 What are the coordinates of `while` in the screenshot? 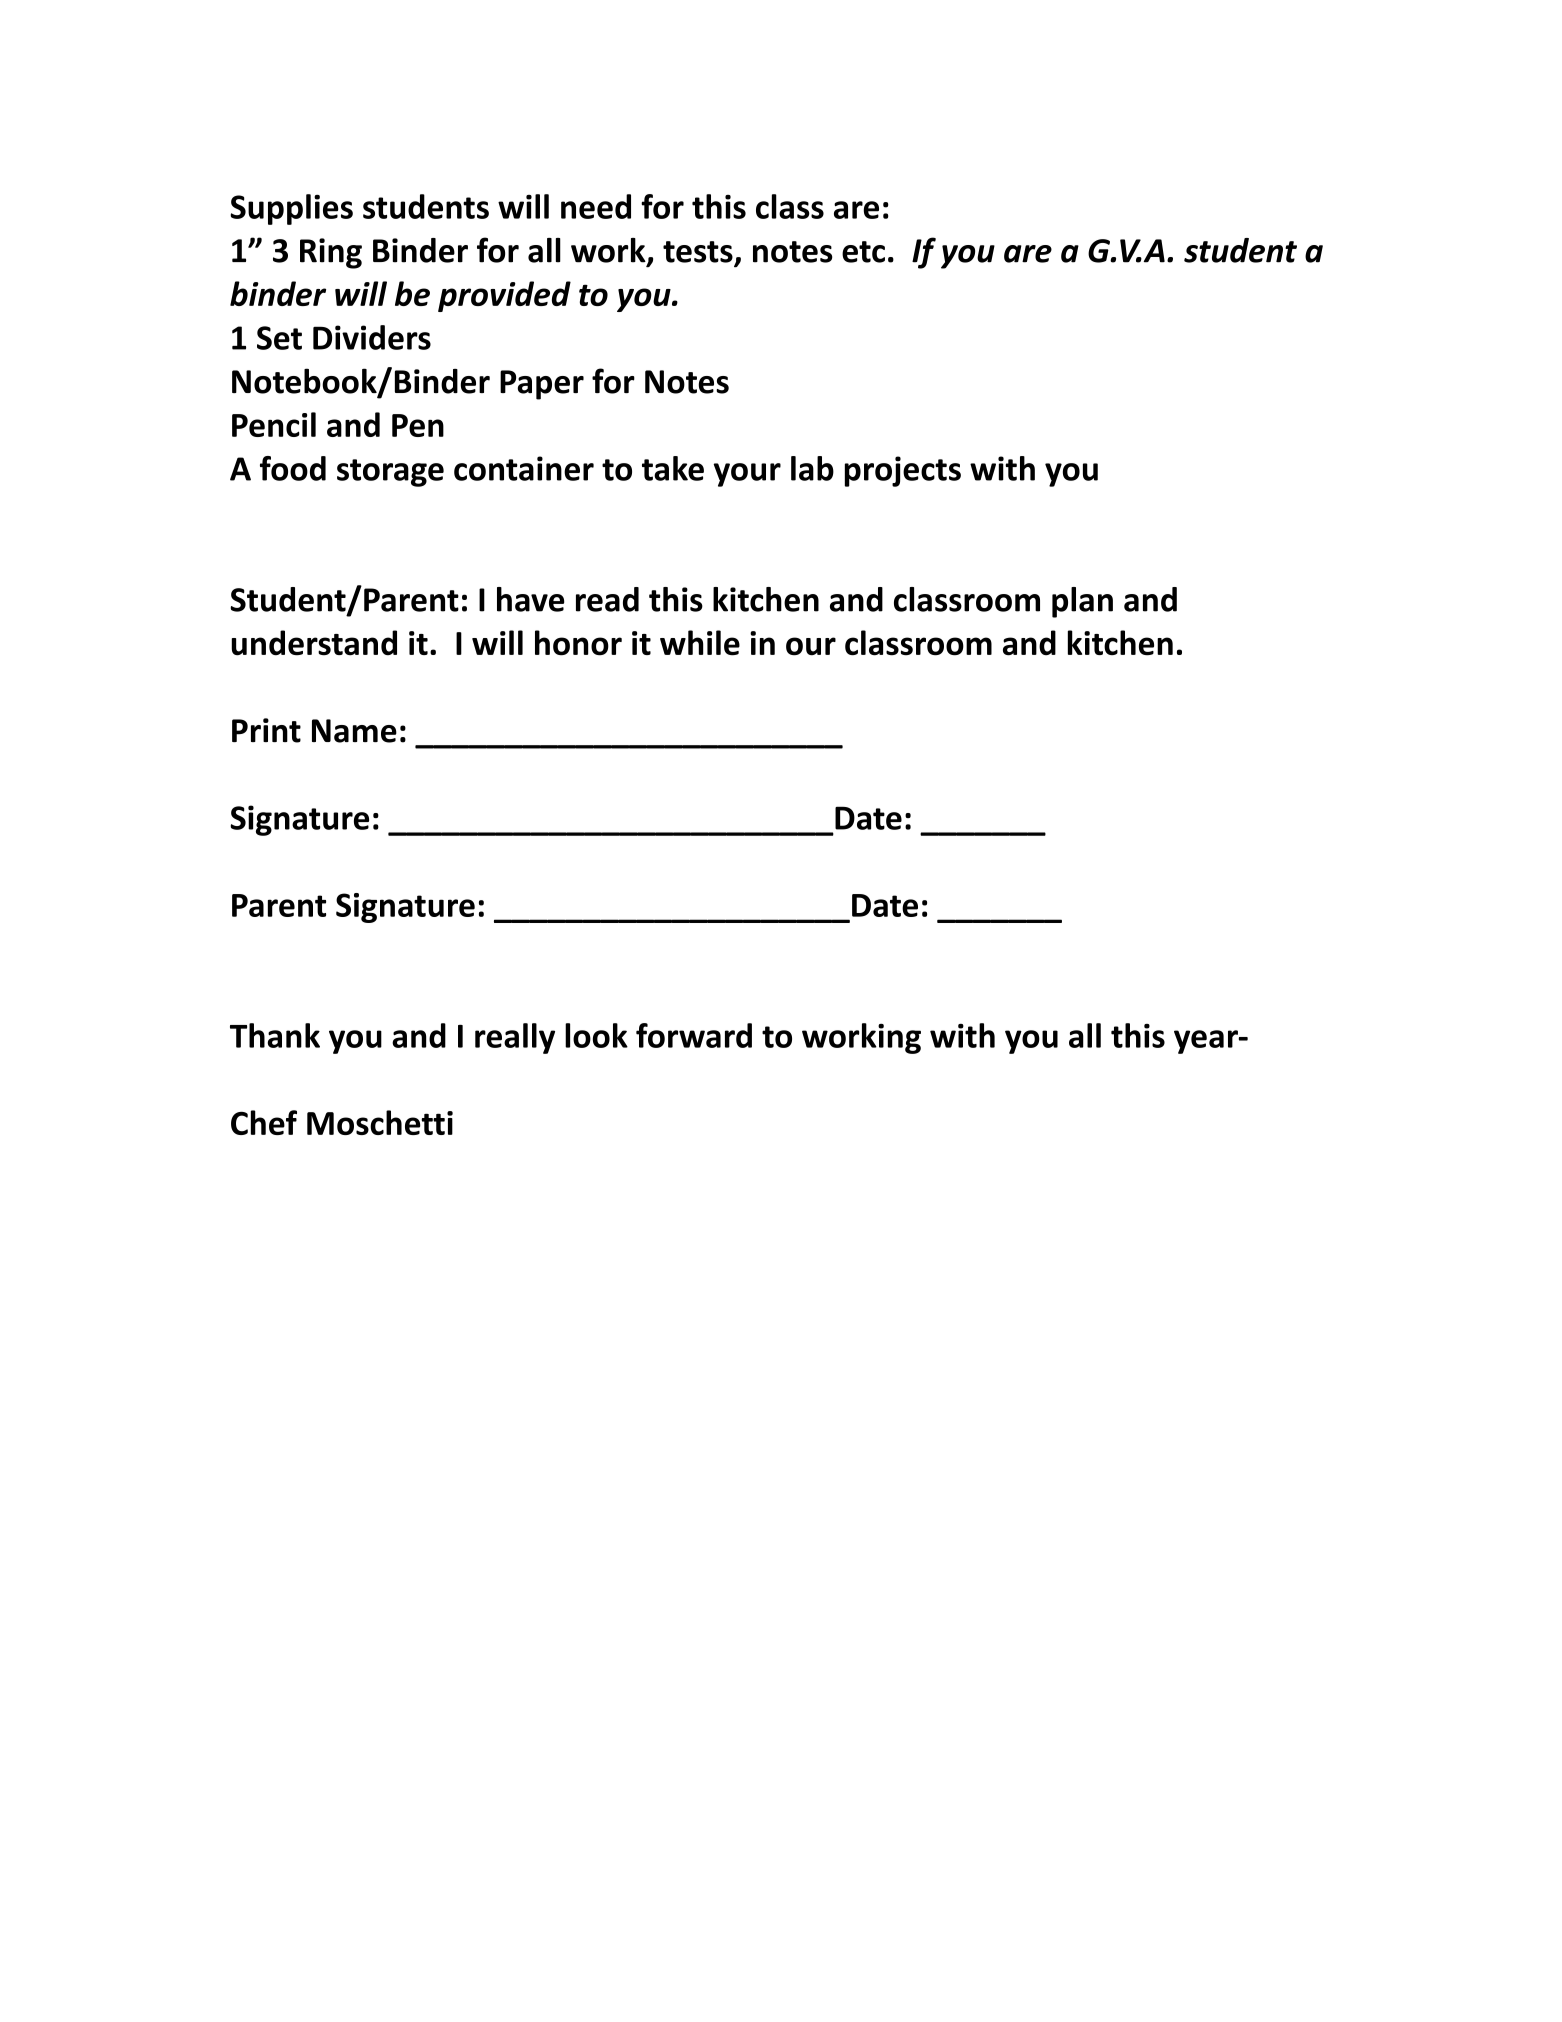 It's located at (700, 643).
